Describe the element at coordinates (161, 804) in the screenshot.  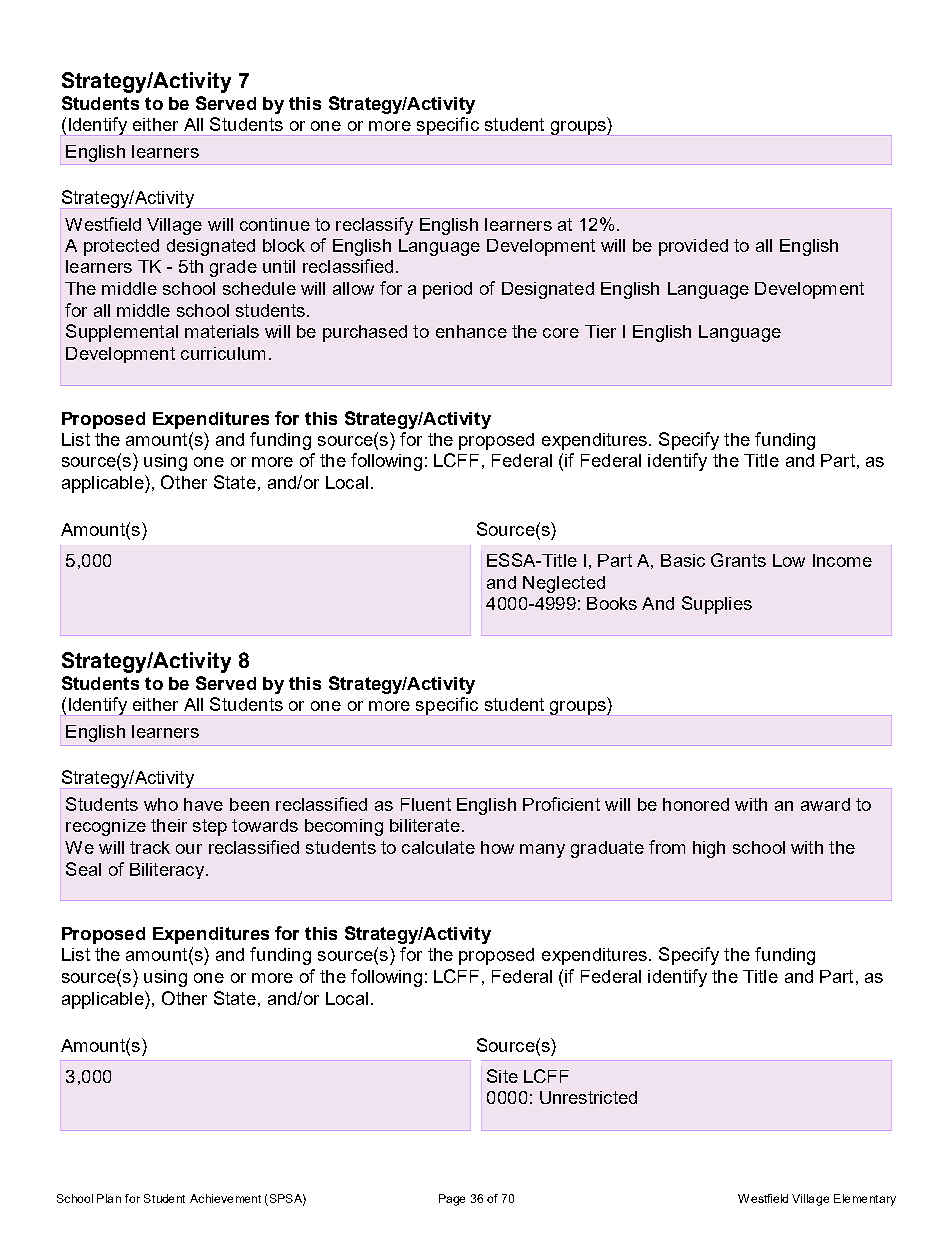
I see `who` at that location.
